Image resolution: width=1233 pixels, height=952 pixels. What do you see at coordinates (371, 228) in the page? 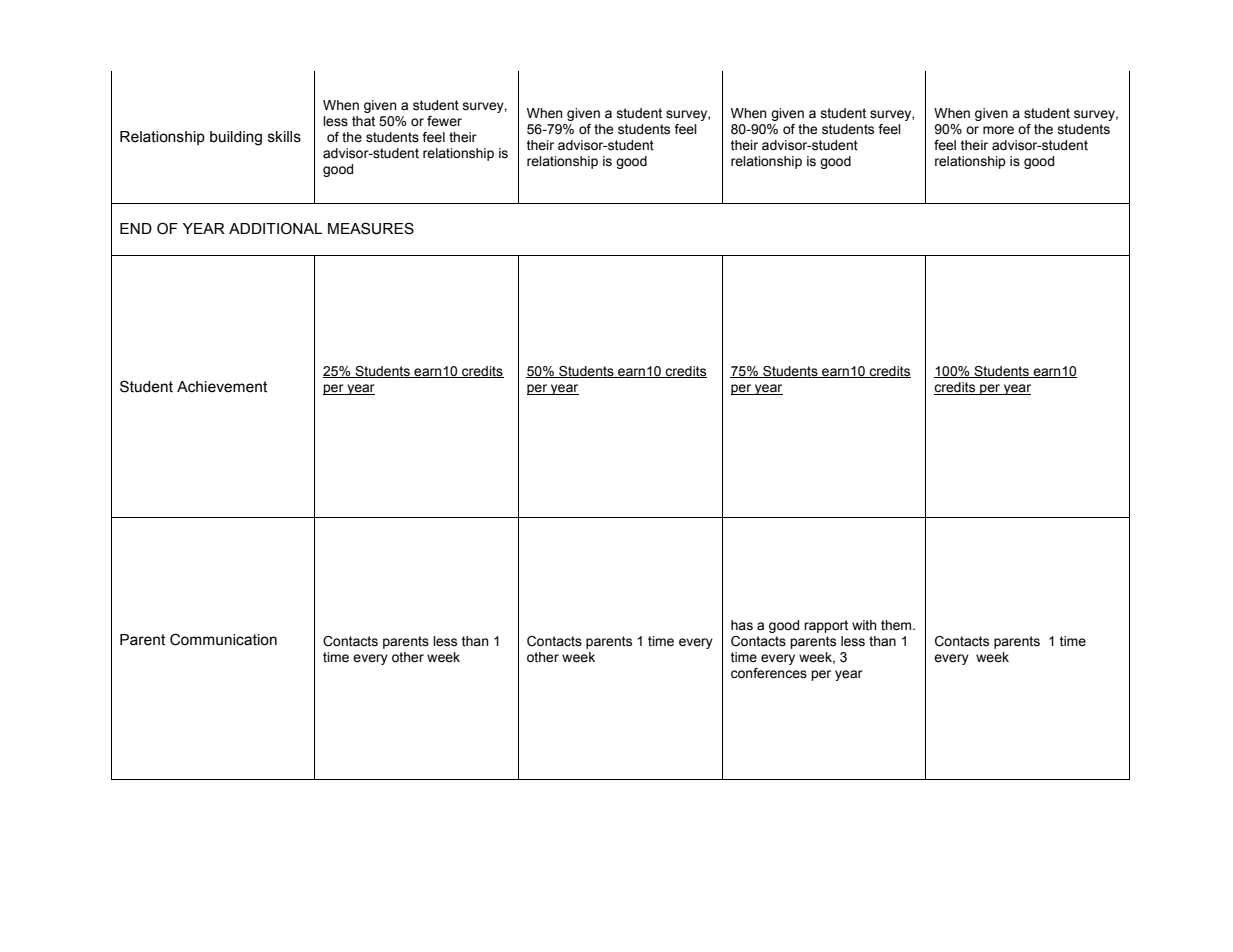
I see `MEASURES` at bounding box center [371, 228].
